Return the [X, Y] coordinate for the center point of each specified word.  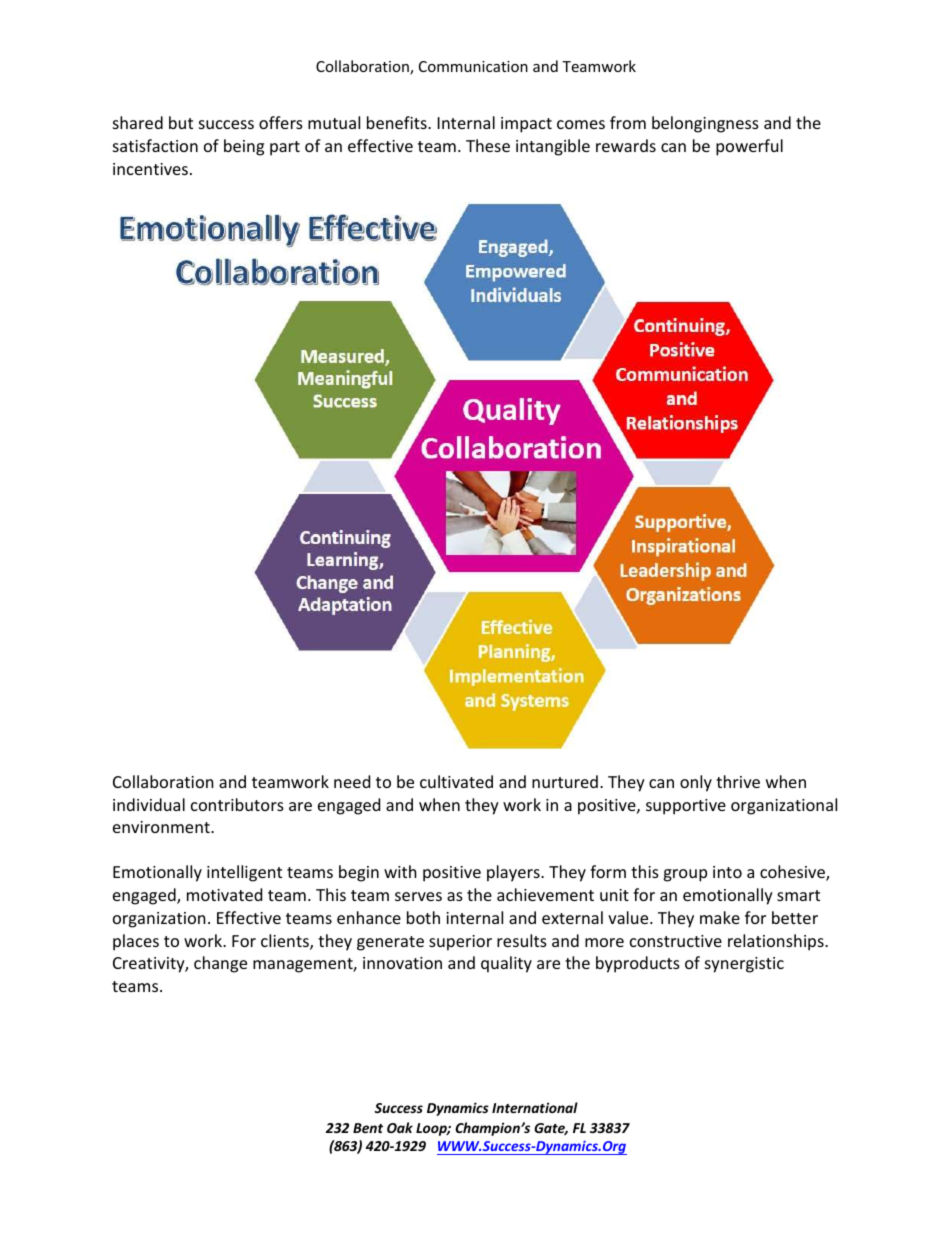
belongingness [705, 124]
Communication [473, 66]
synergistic [744, 965]
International [535, 1107]
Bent [368, 1128]
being [244, 147]
